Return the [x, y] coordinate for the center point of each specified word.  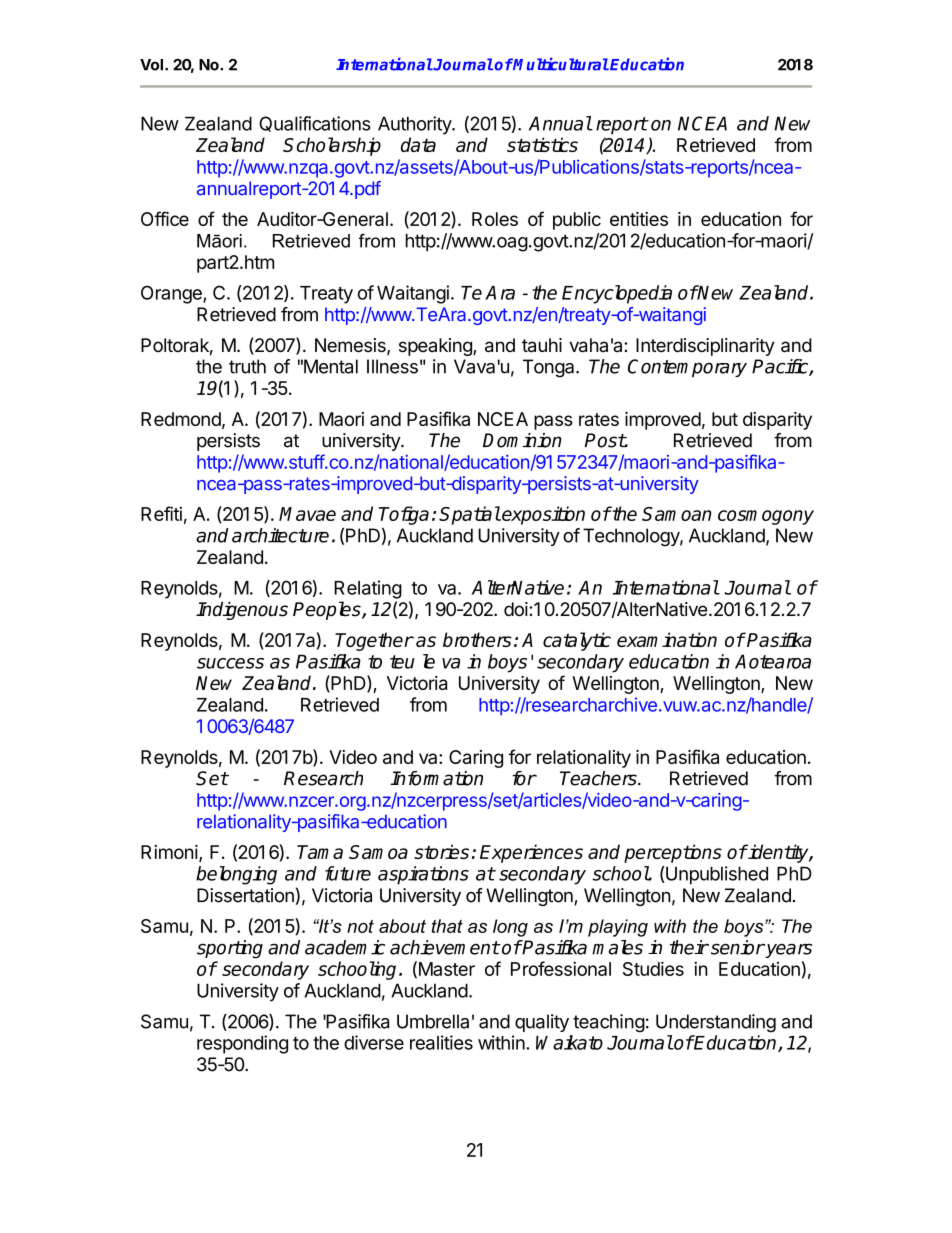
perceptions [673, 853]
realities [441, 1042]
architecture [280, 535]
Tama [320, 852]
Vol [153, 65]
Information [436, 778]
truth [247, 366]
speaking [436, 347]
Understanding [716, 1023]
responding [242, 1044]
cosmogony [766, 517]
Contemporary [687, 368]
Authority [415, 125]
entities [639, 219]
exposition [542, 515]
